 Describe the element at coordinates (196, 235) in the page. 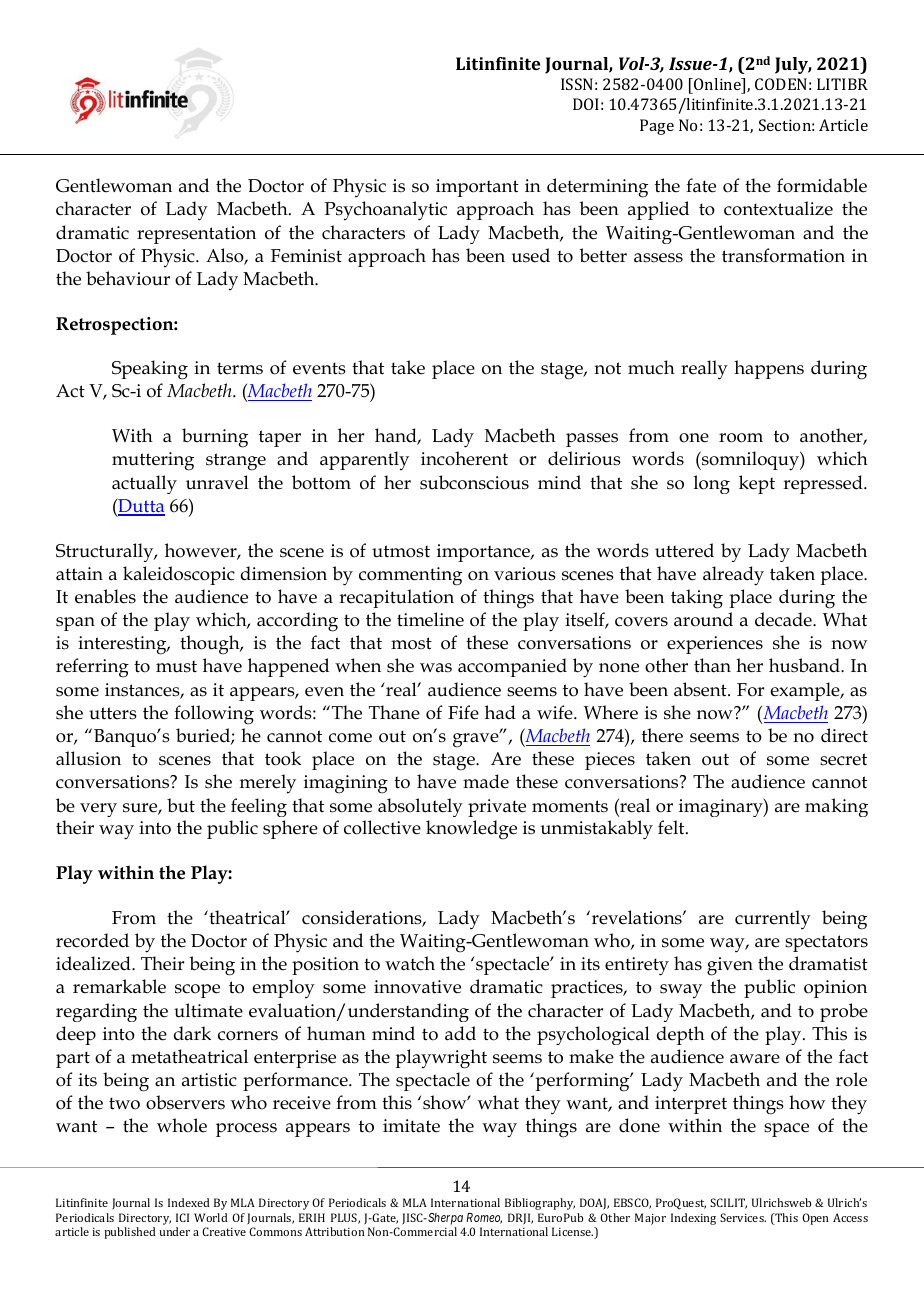

I see `representation` at that location.
